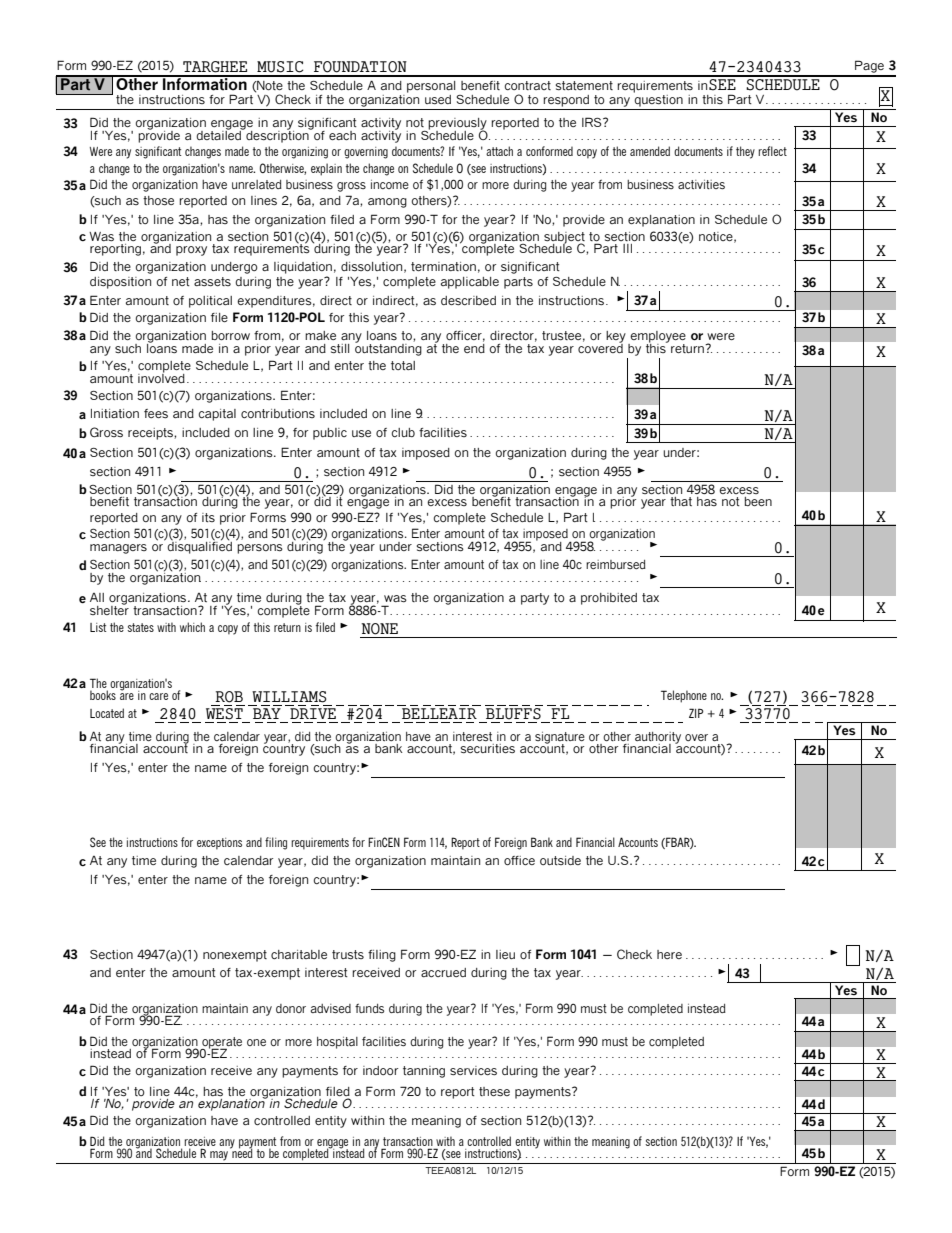 This screenshot has height=1233, width=952. Describe the element at coordinates (616, 564) in the screenshot. I see `reimbursed` at that location.
